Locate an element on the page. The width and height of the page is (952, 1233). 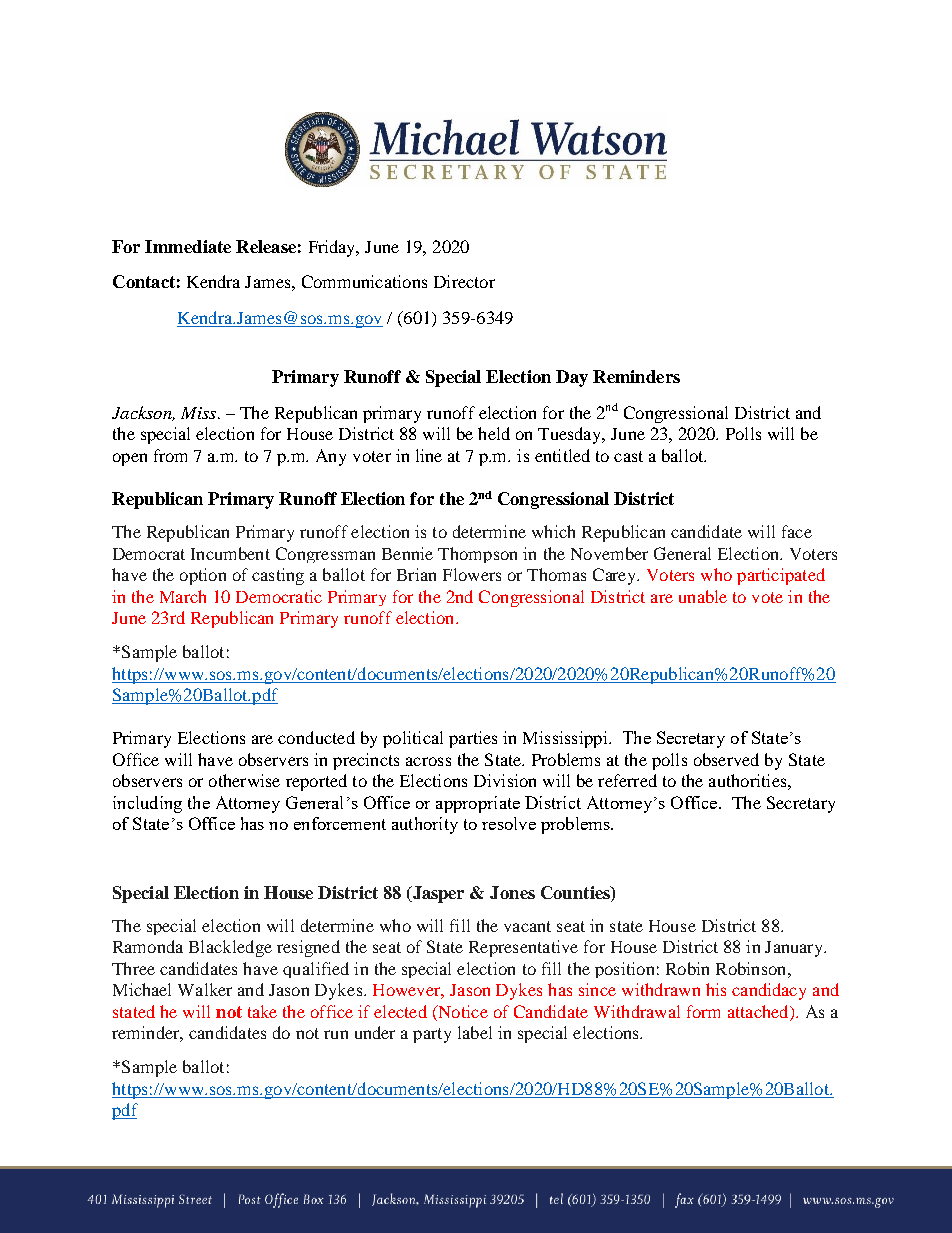
March is located at coordinates (183, 596).
